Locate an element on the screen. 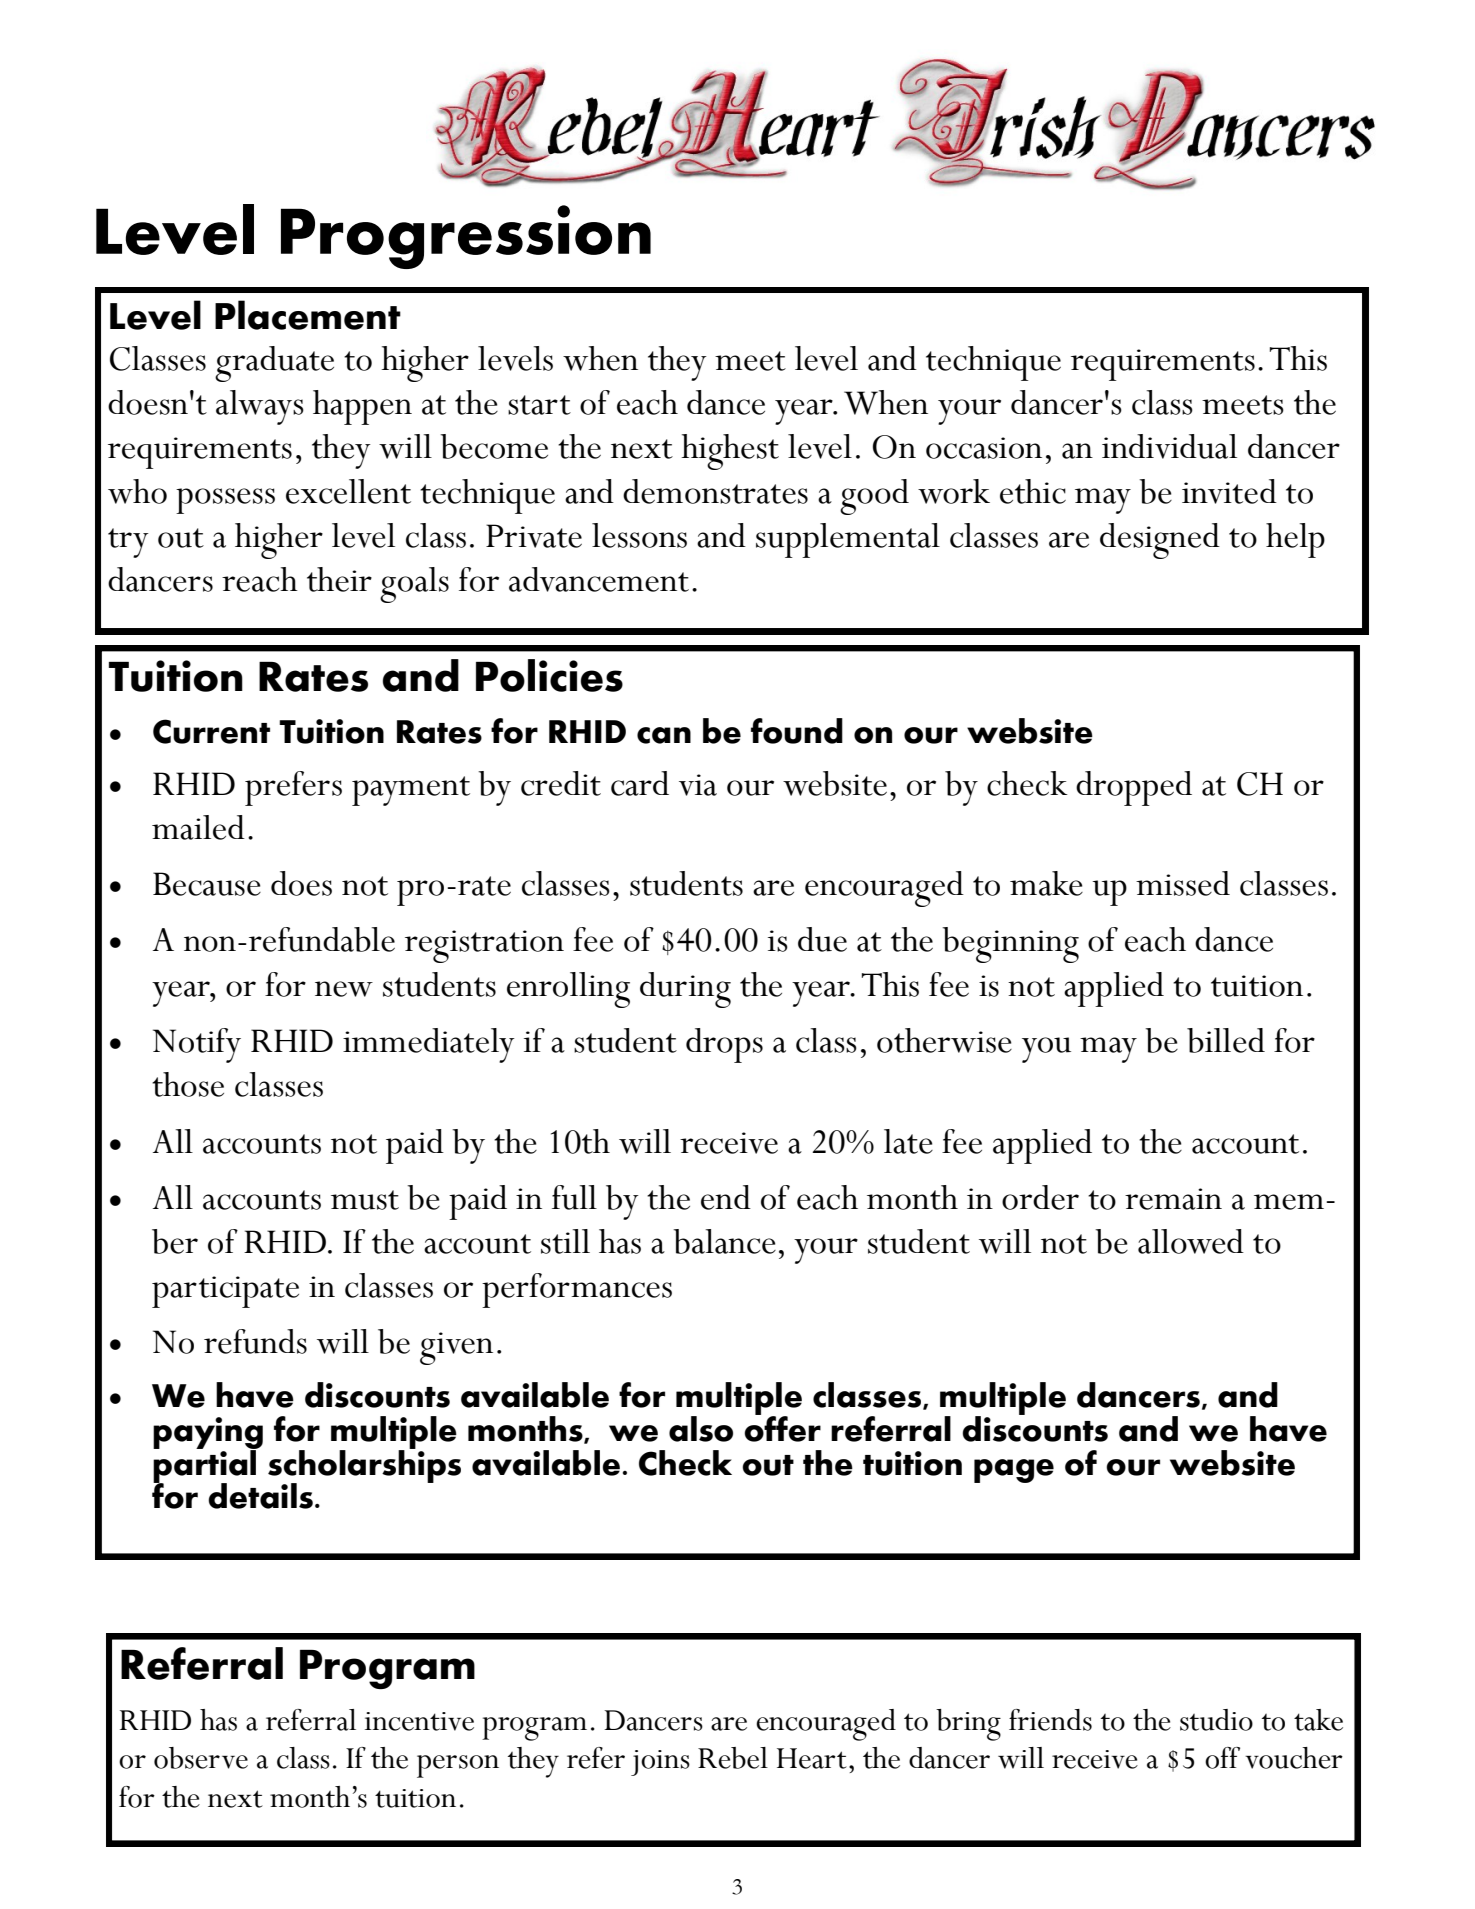 The height and width of the screenshot is (1909, 1475). individual is located at coordinates (1169, 446).
